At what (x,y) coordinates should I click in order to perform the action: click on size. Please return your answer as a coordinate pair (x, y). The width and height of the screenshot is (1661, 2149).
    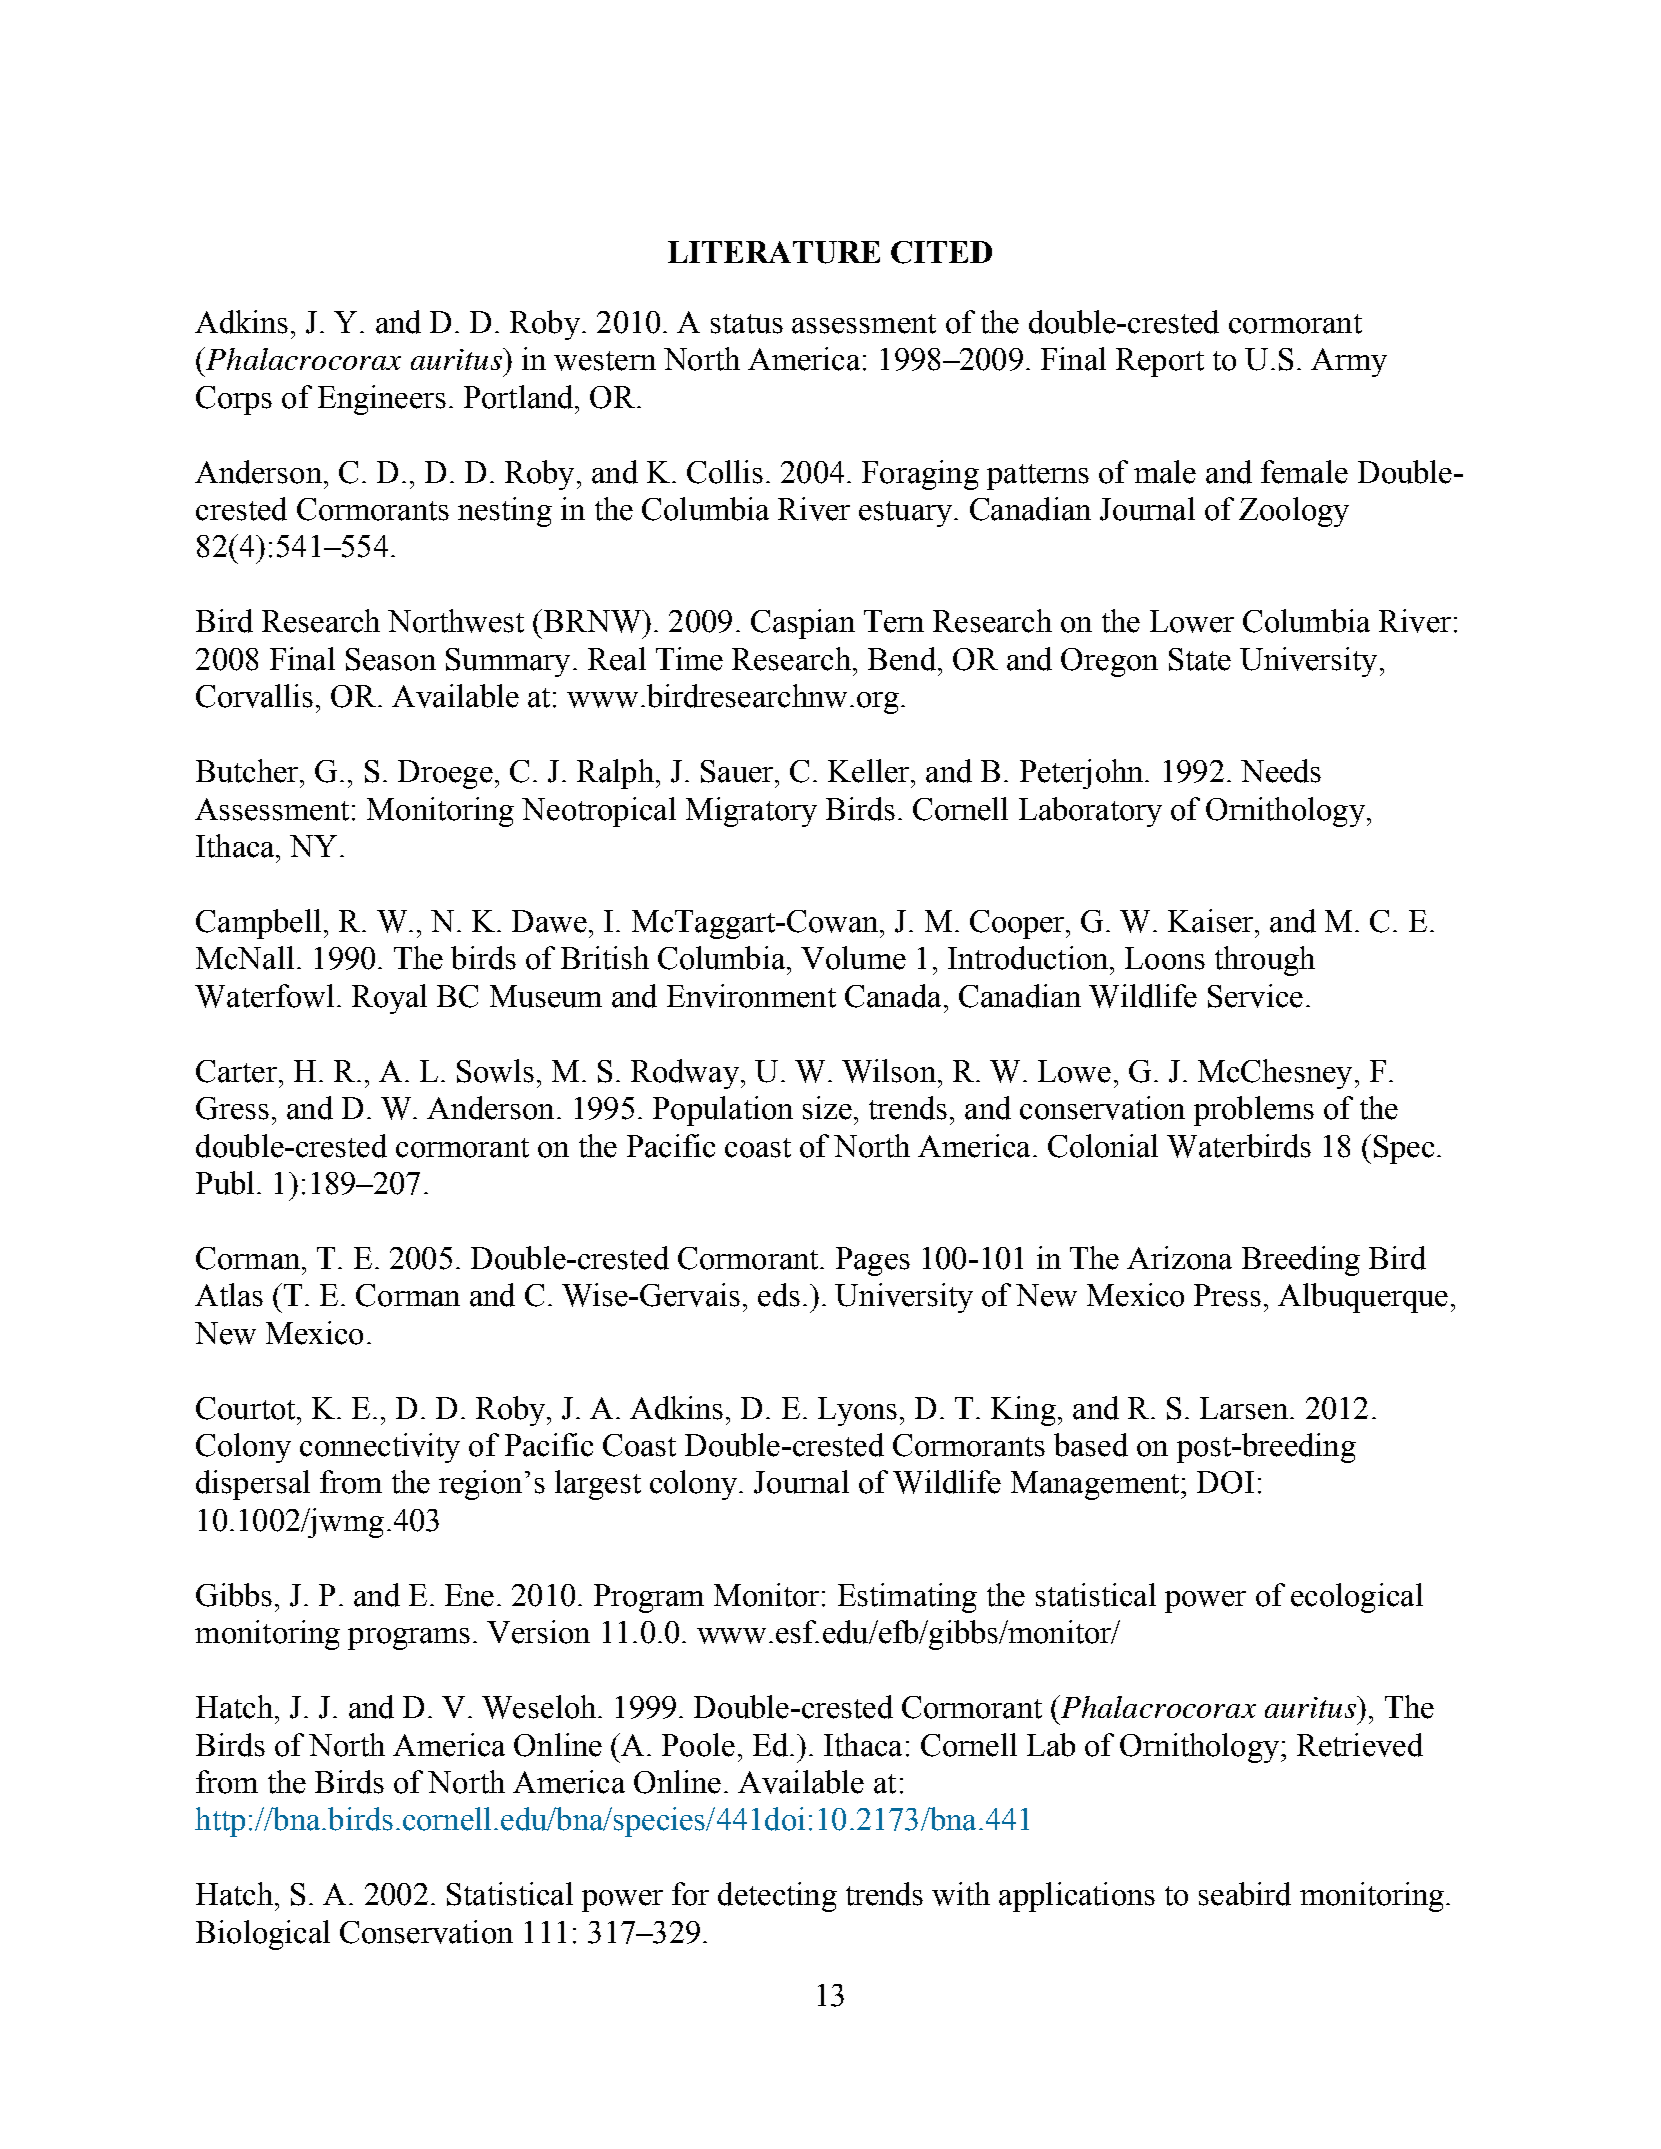
    Looking at the image, I should click on (827, 1108).
